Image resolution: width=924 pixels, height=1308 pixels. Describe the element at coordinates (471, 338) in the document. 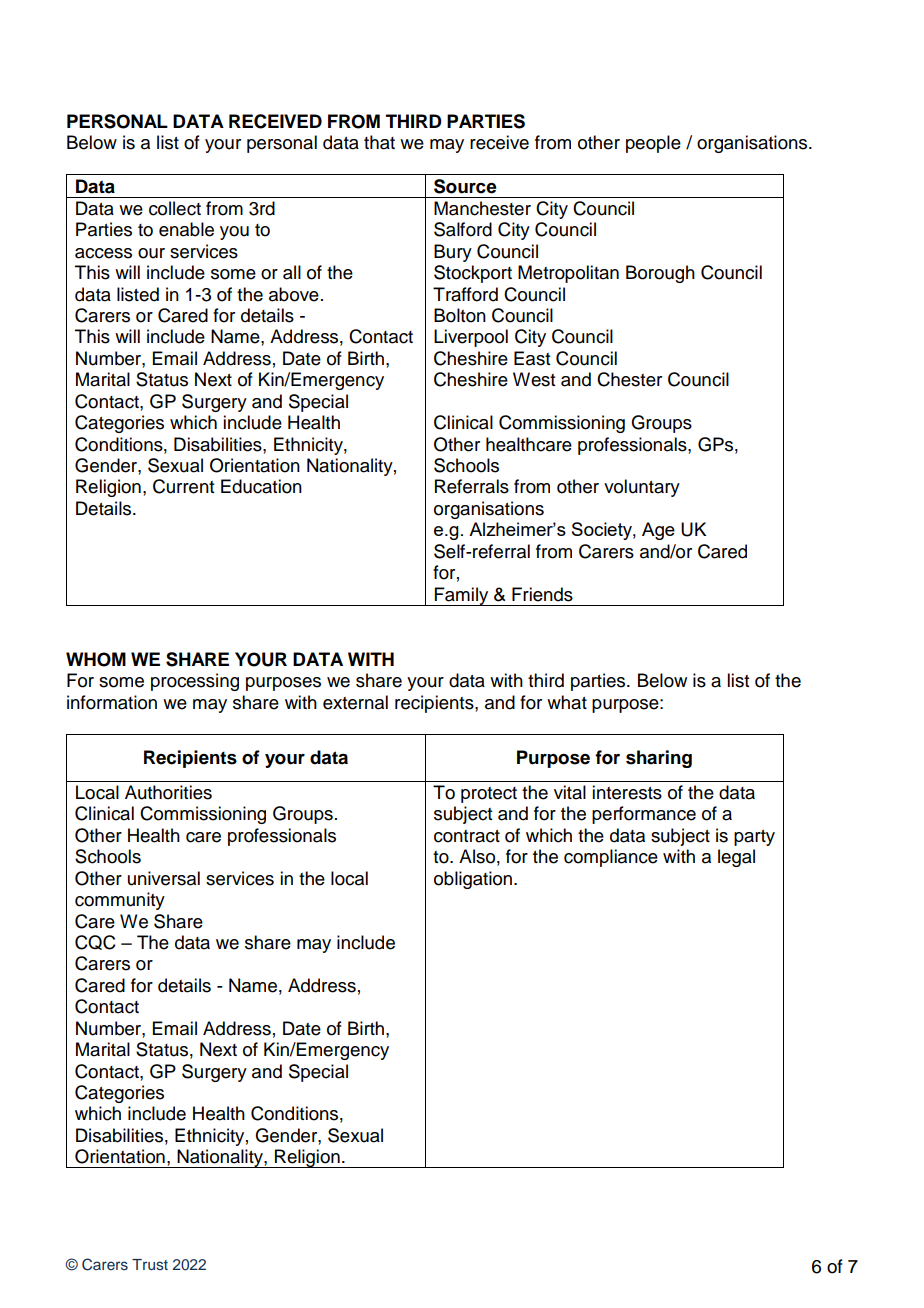

I see `Liverpool` at that location.
